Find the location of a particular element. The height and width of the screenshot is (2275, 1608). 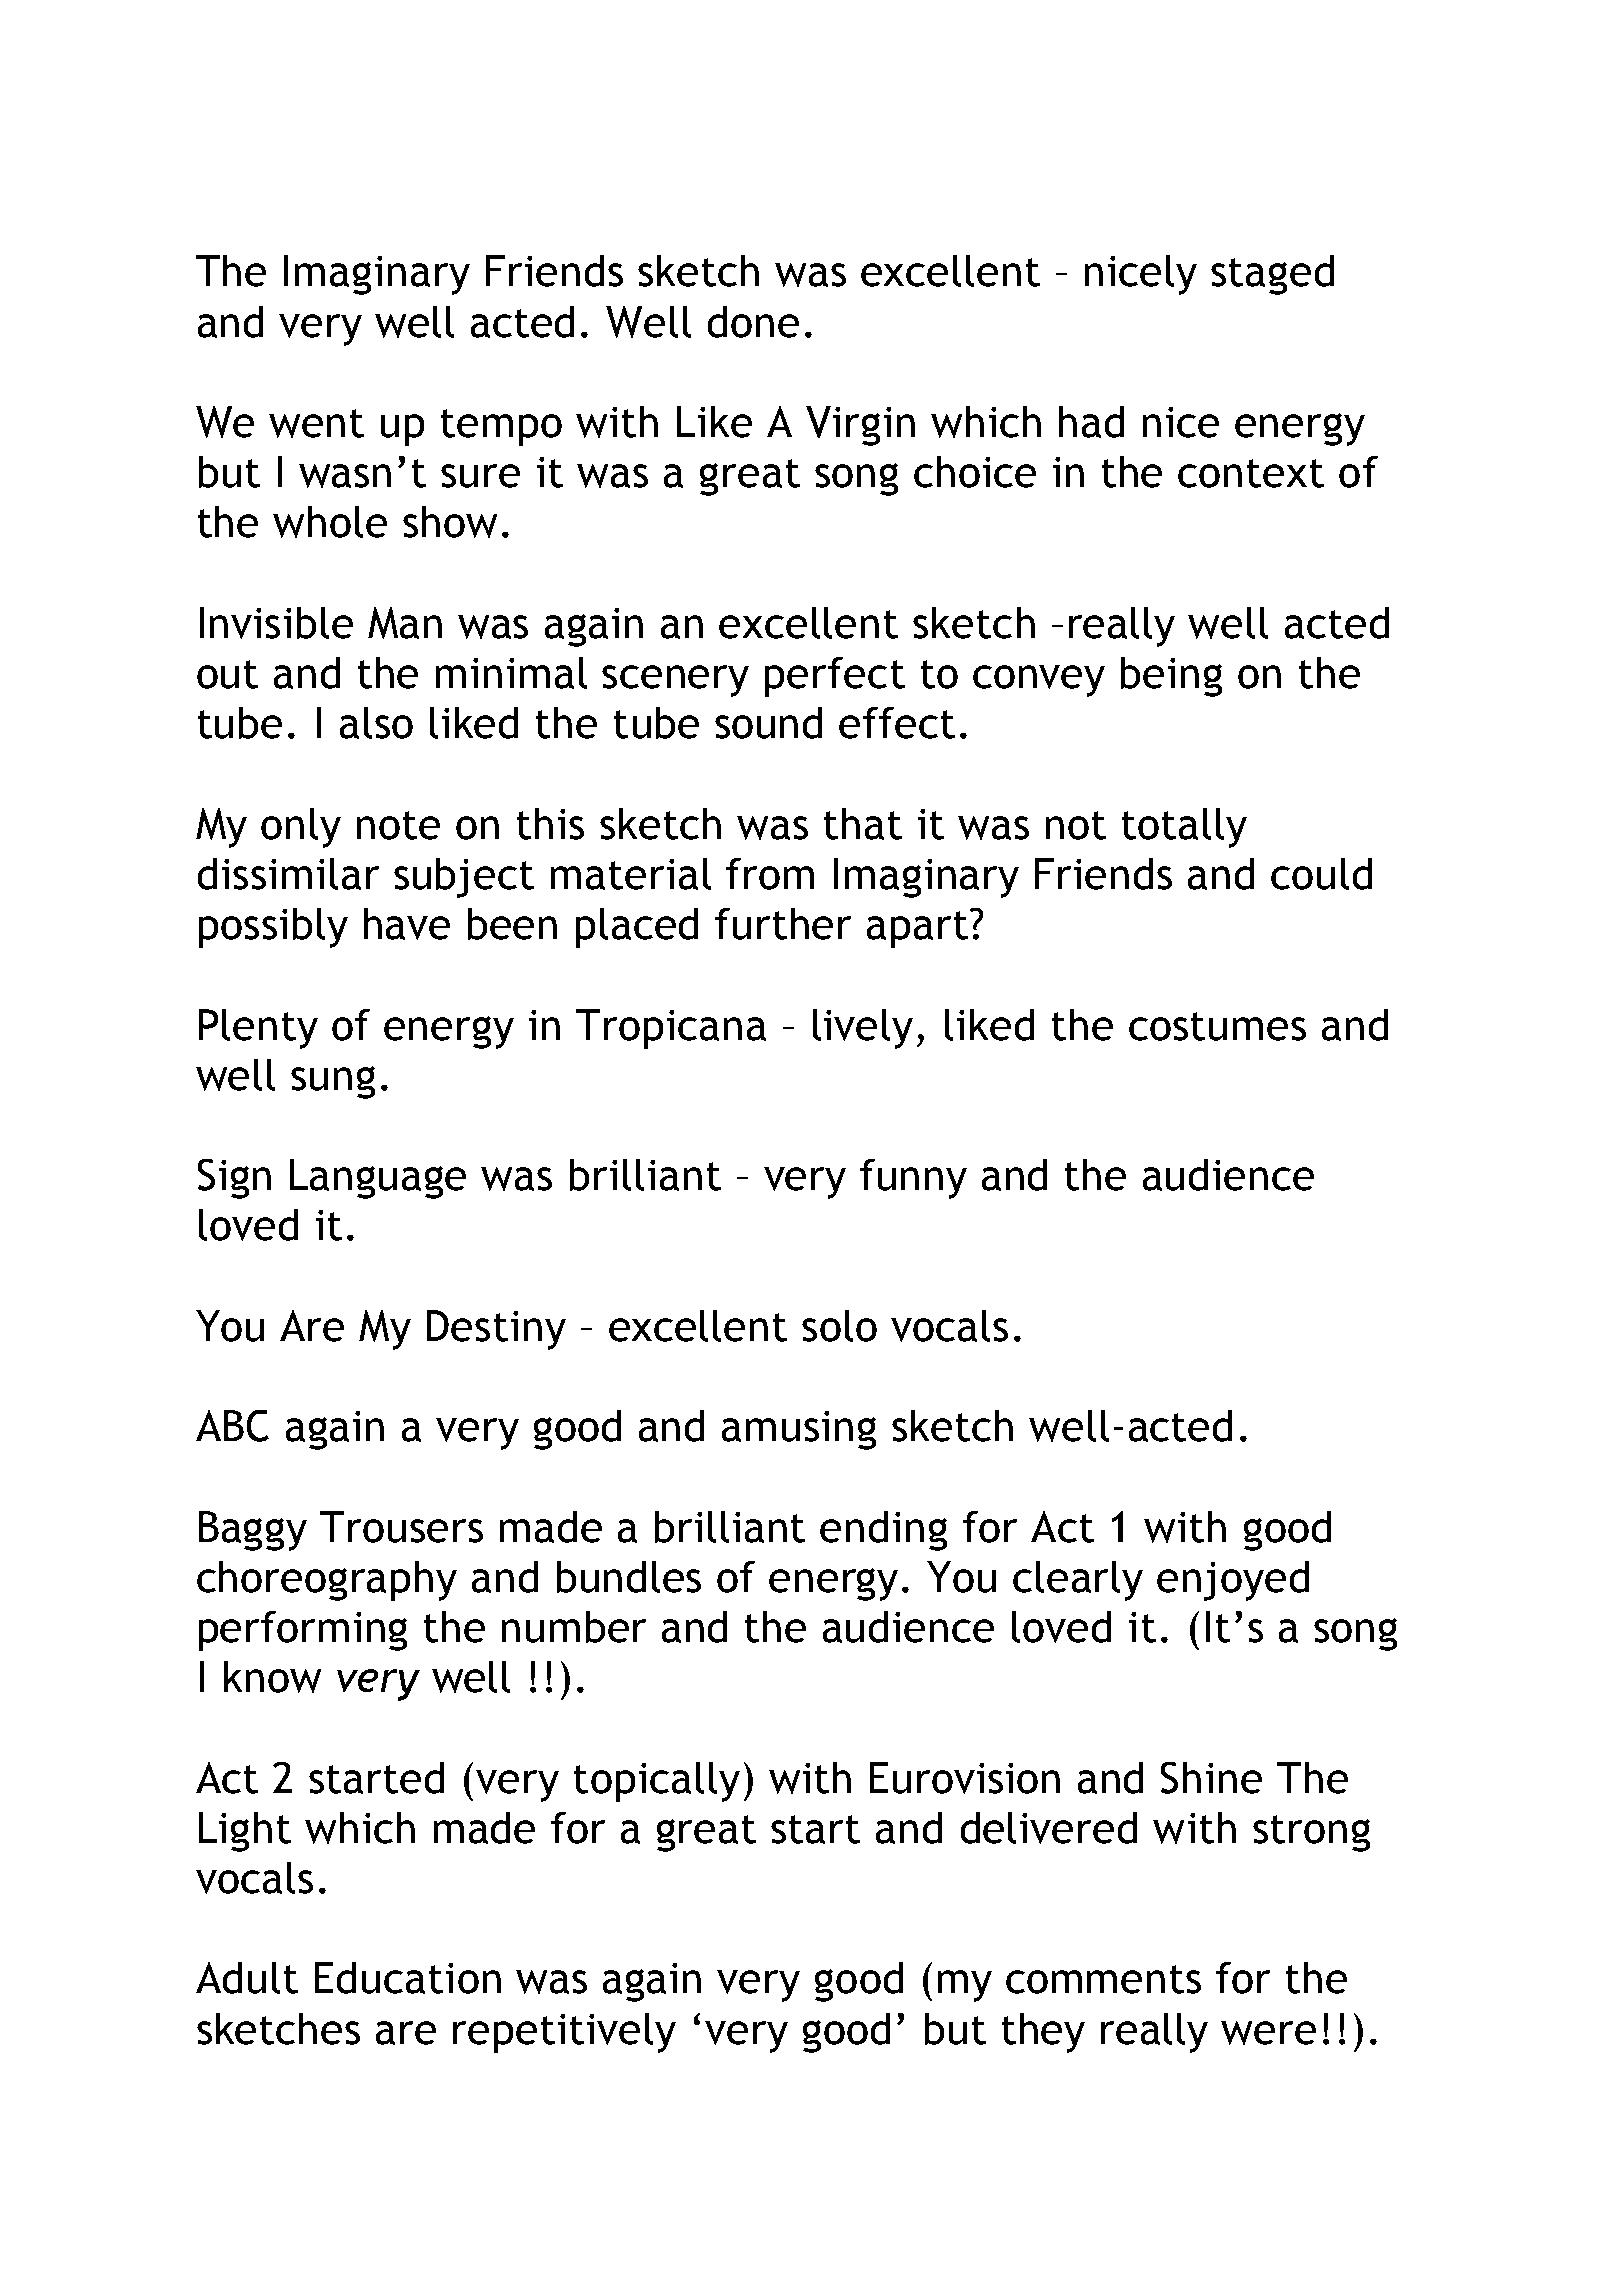

being is located at coordinates (1171, 677).
